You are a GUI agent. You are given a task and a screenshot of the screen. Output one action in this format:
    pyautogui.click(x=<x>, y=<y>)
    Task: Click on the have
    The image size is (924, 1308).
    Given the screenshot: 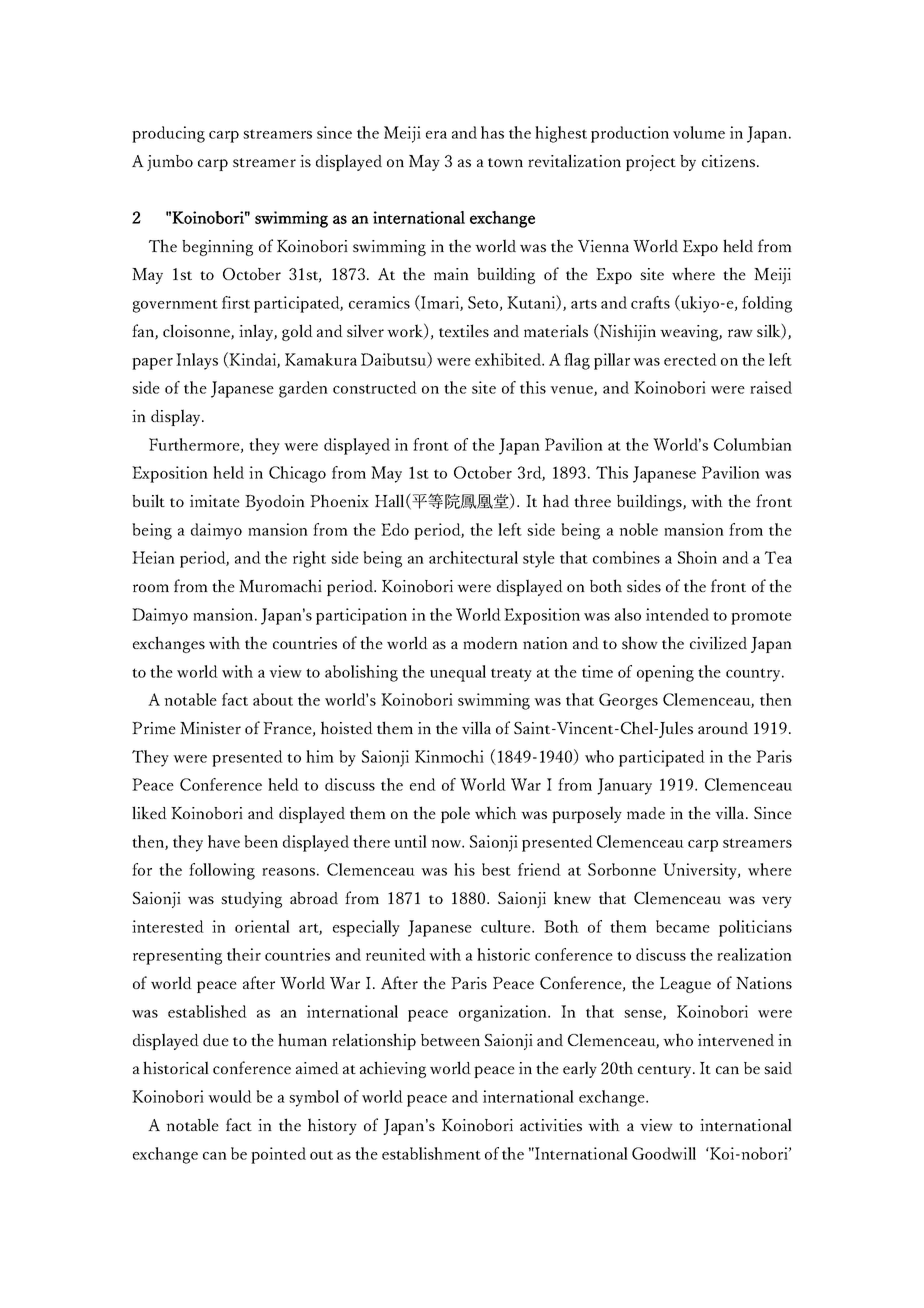 What is the action you would take?
    pyautogui.click(x=224, y=841)
